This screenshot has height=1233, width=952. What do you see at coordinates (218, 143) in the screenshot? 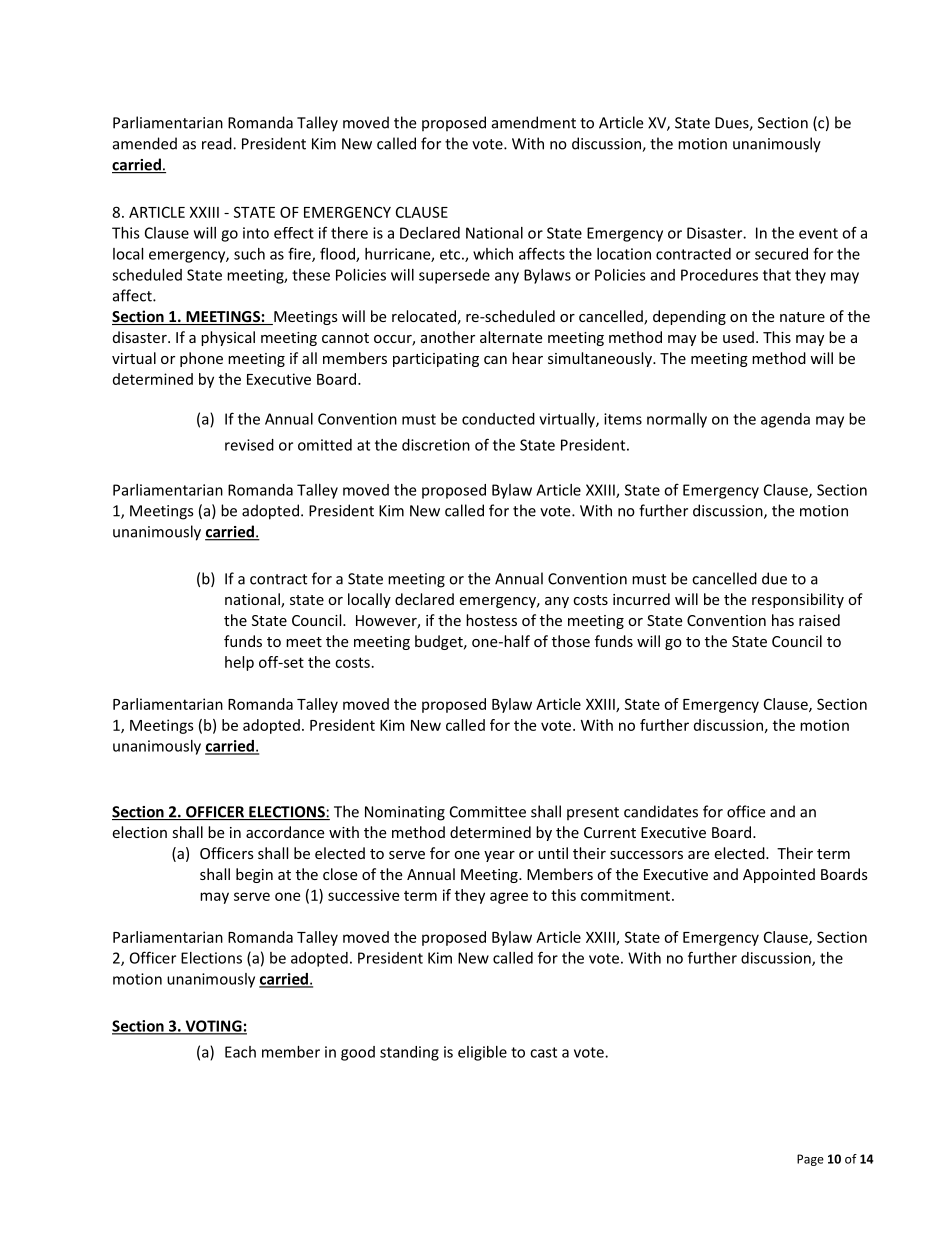
I see `read` at bounding box center [218, 143].
